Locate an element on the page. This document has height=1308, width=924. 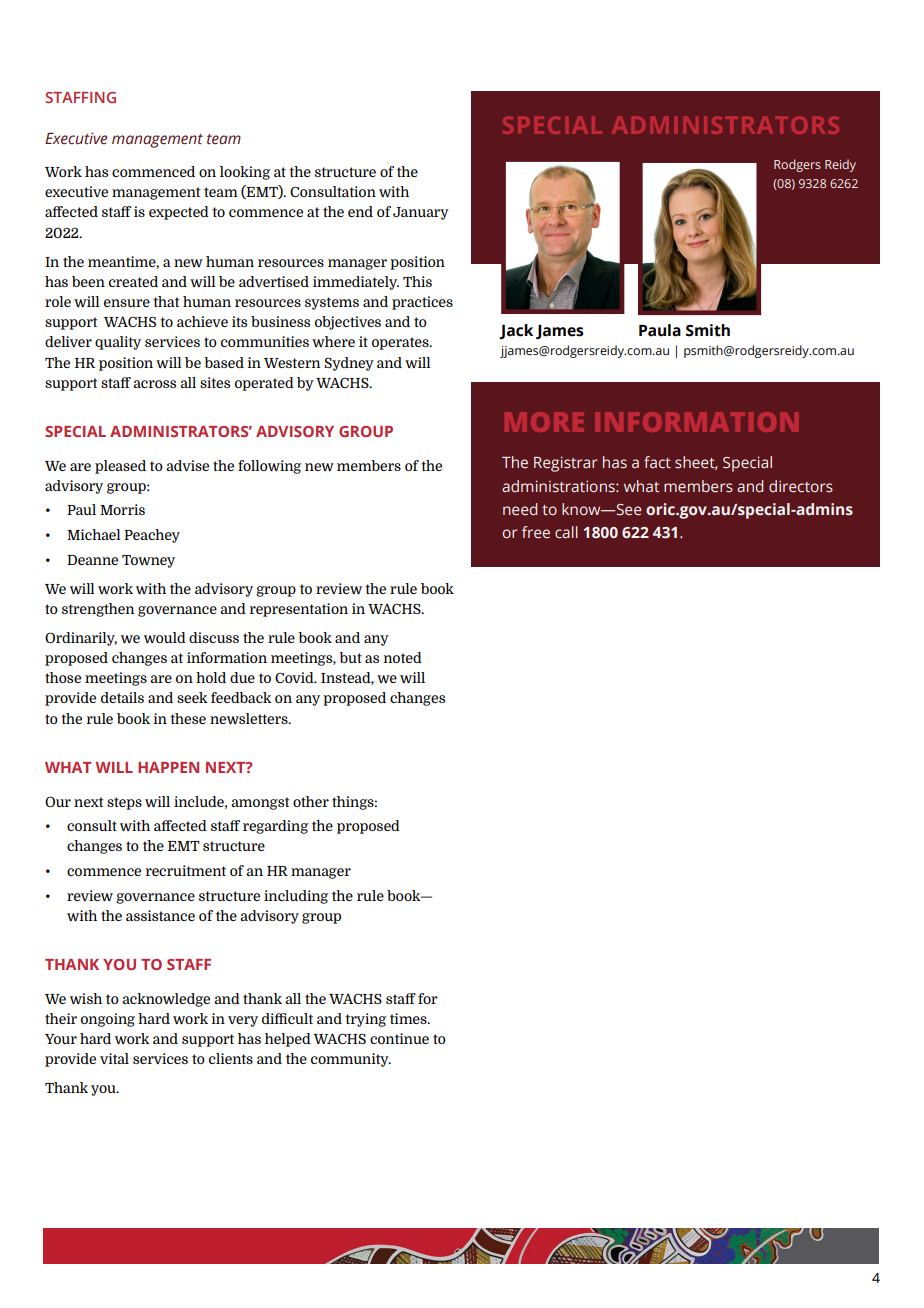
noted is located at coordinates (403, 657).
